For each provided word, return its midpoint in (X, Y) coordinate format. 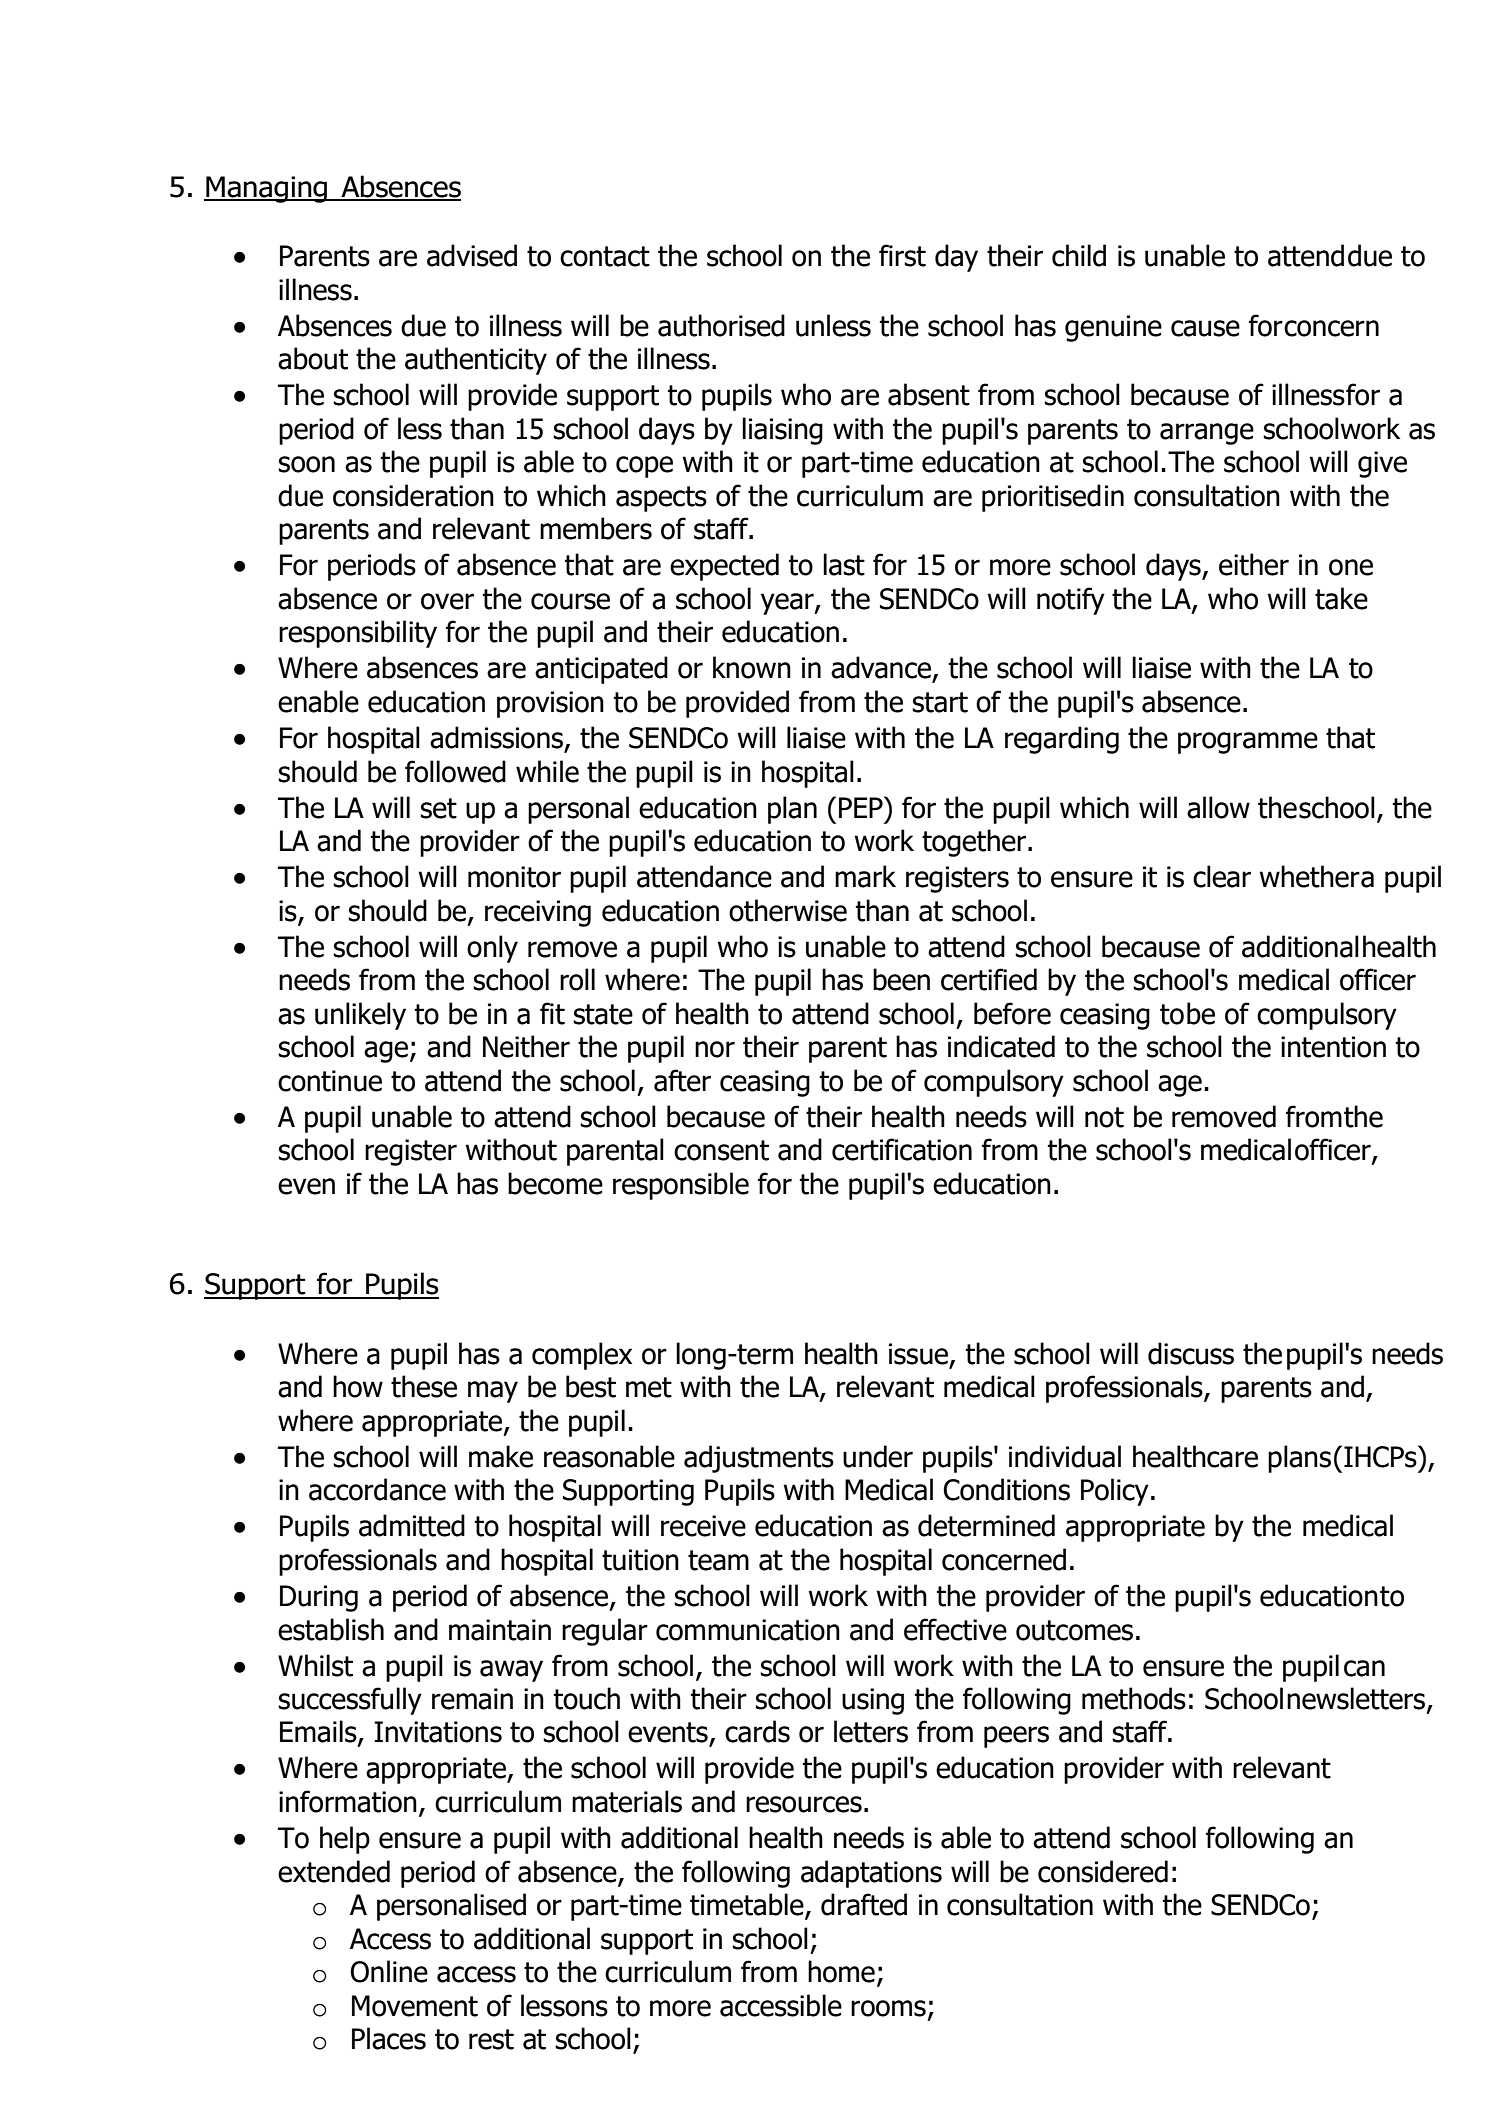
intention (1333, 1047)
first (902, 255)
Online (389, 1971)
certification (902, 1149)
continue (330, 1081)
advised (472, 255)
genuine (1113, 328)
